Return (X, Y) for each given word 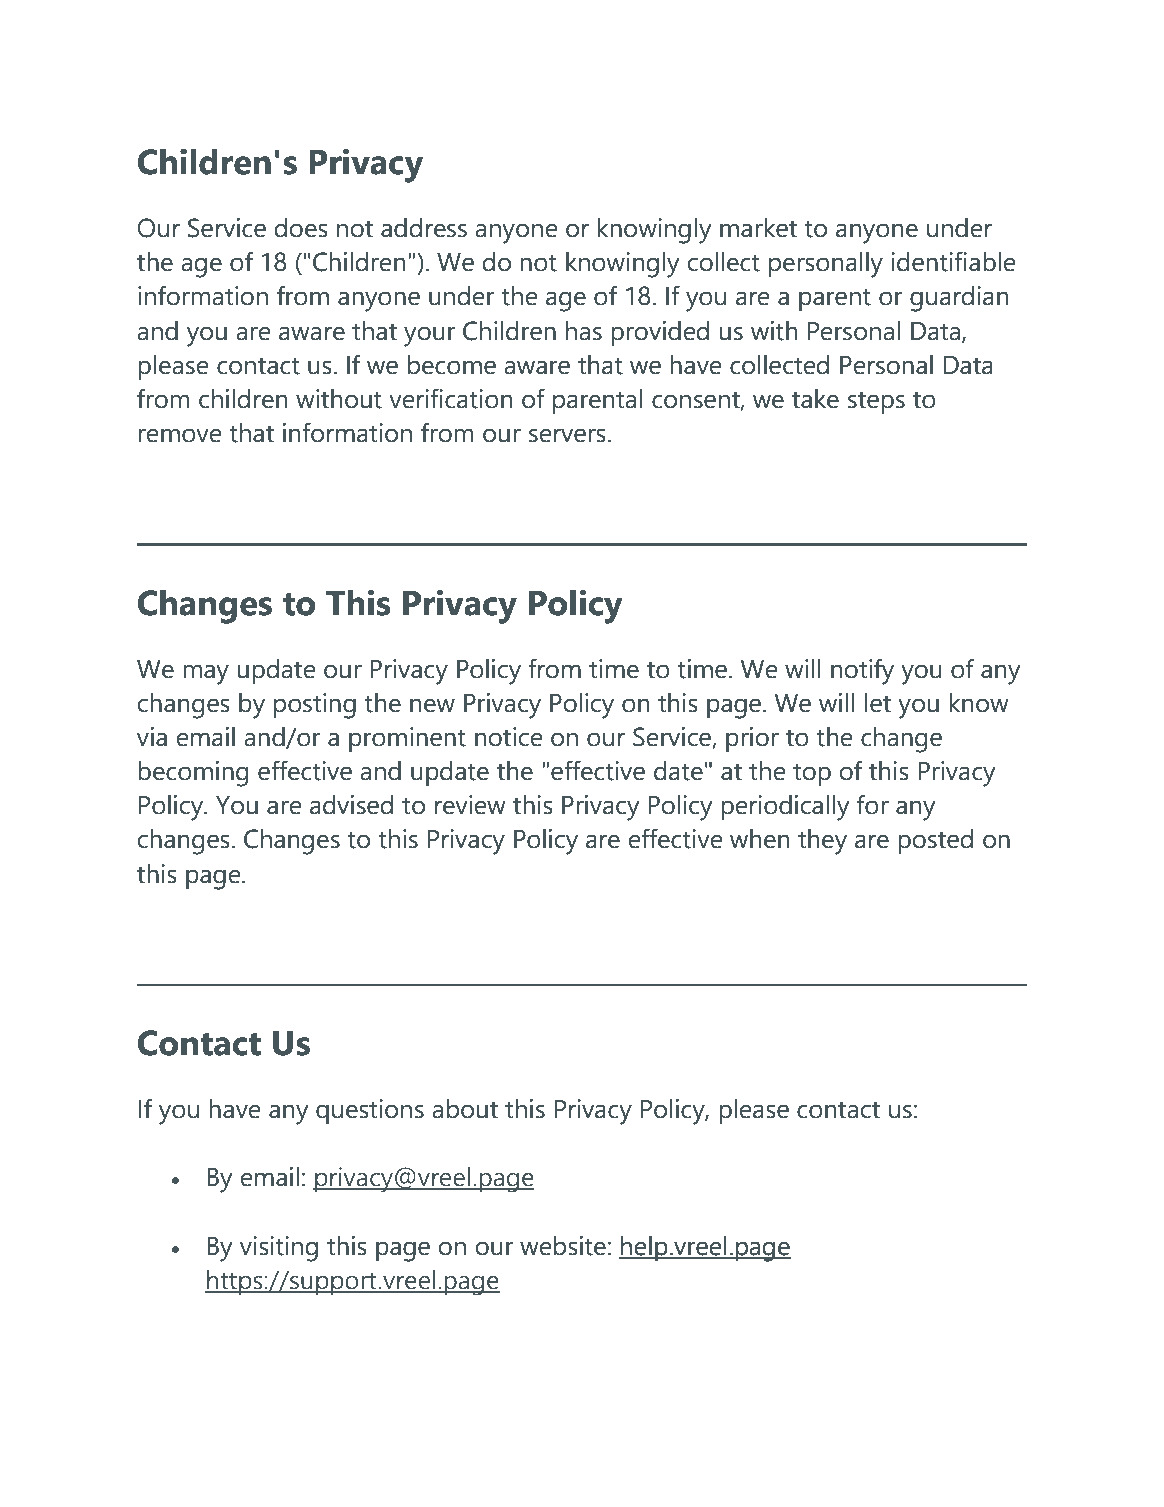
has (584, 331)
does (301, 228)
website (564, 1246)
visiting (279, 1249)
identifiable (953, 261)
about (465, 1109)
